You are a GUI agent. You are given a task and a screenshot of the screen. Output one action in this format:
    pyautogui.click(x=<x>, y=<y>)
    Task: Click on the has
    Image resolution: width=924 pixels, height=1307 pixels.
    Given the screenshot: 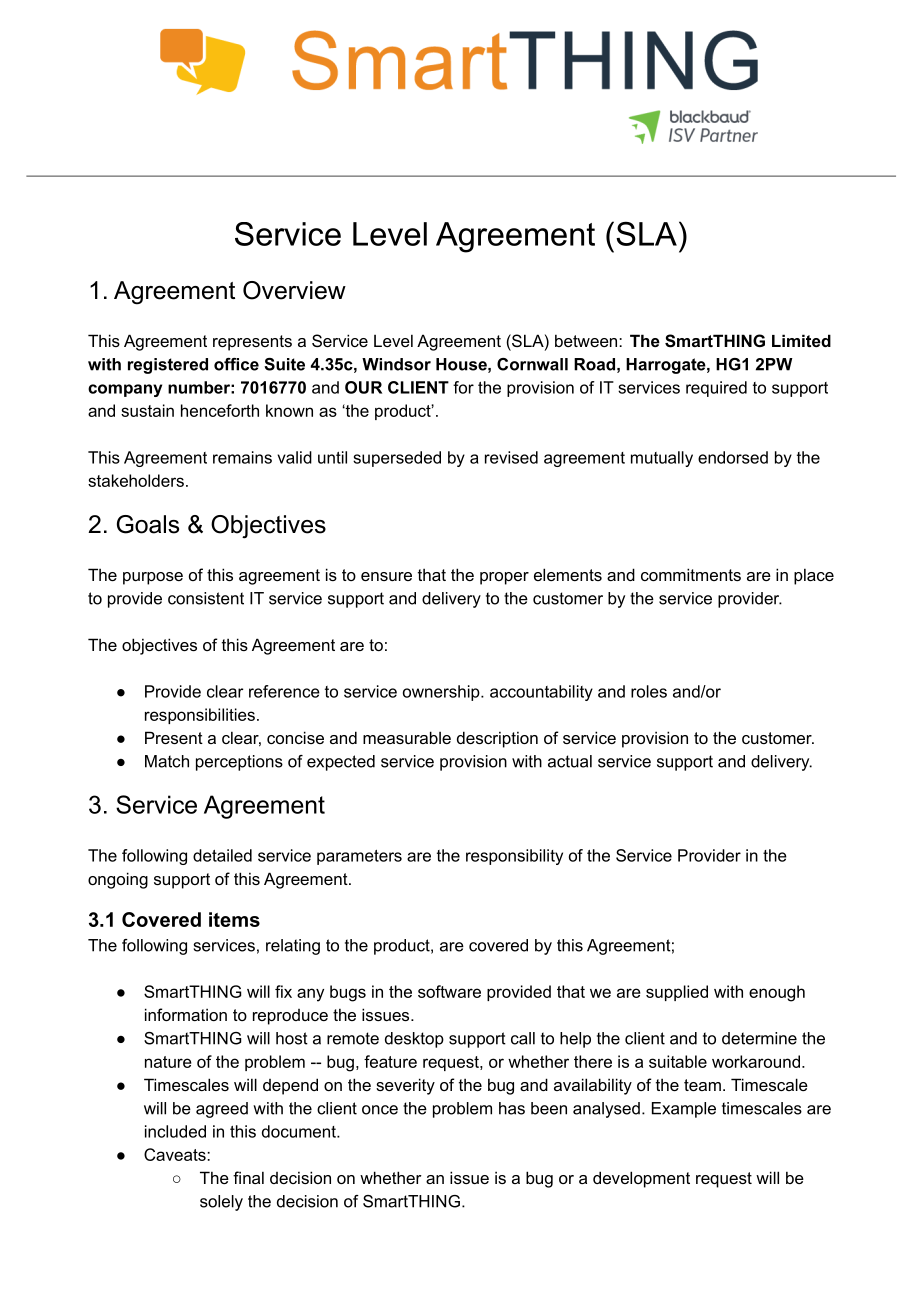 What is the action you would take?
    pyautogui.click(x=512, y=1108)
